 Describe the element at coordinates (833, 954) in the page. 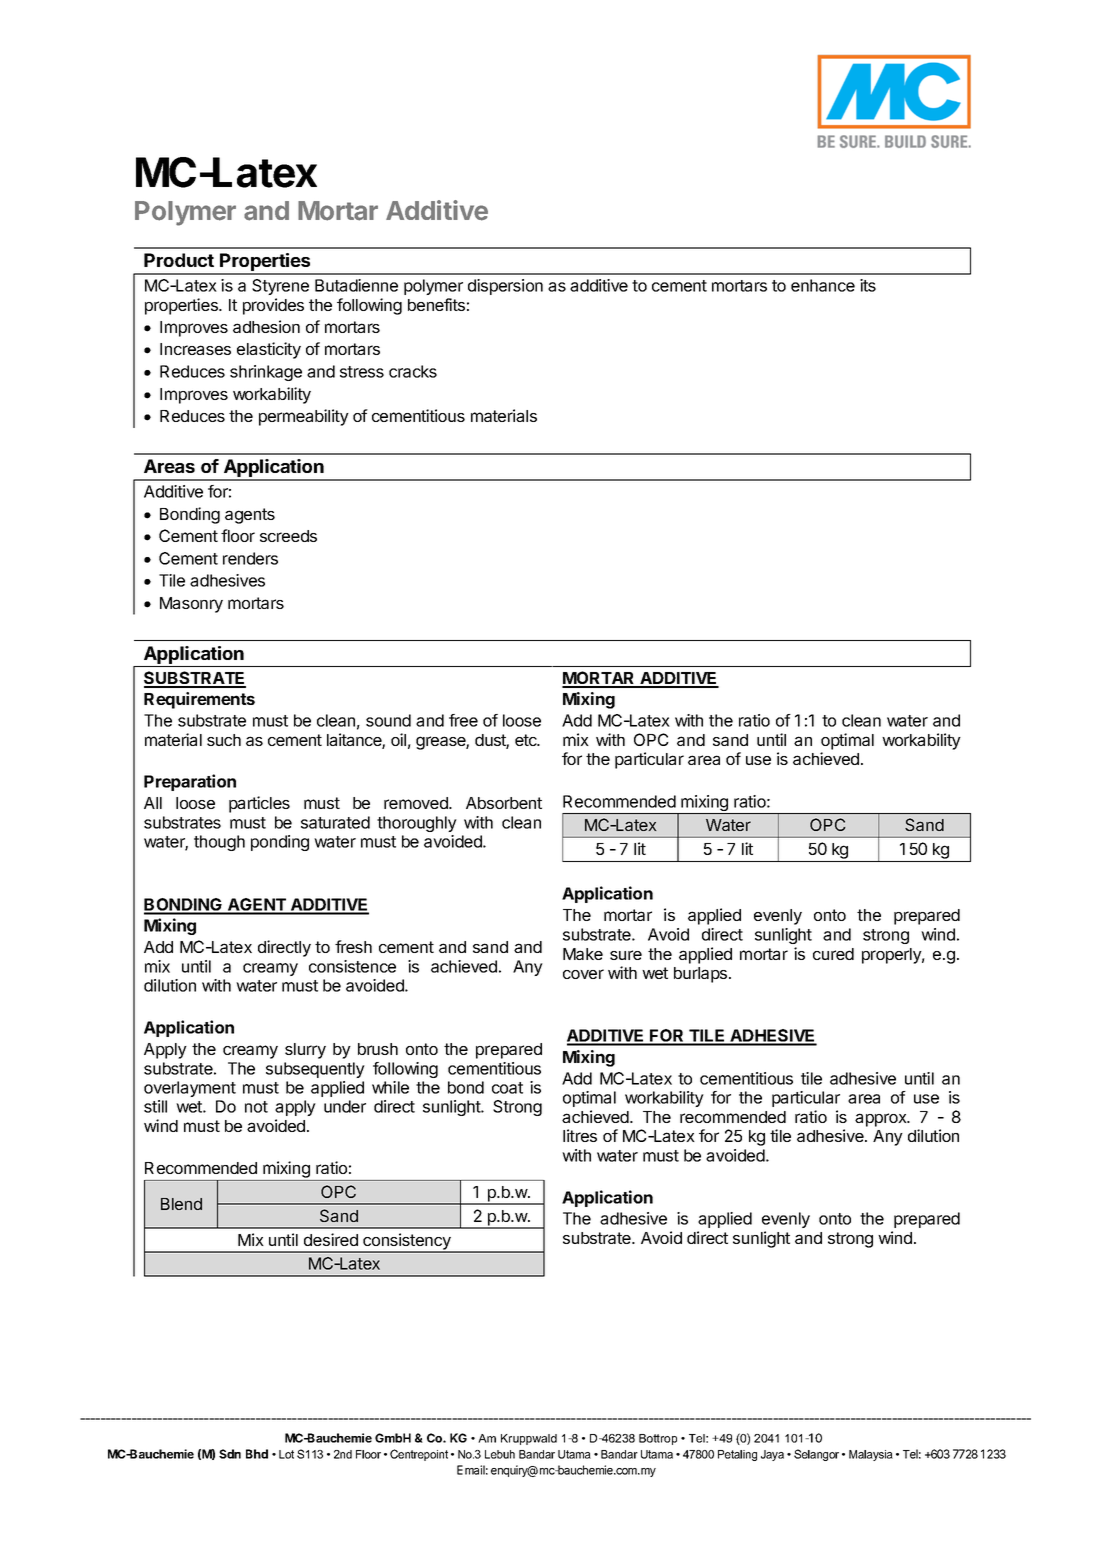

I see `cured` at that location.
